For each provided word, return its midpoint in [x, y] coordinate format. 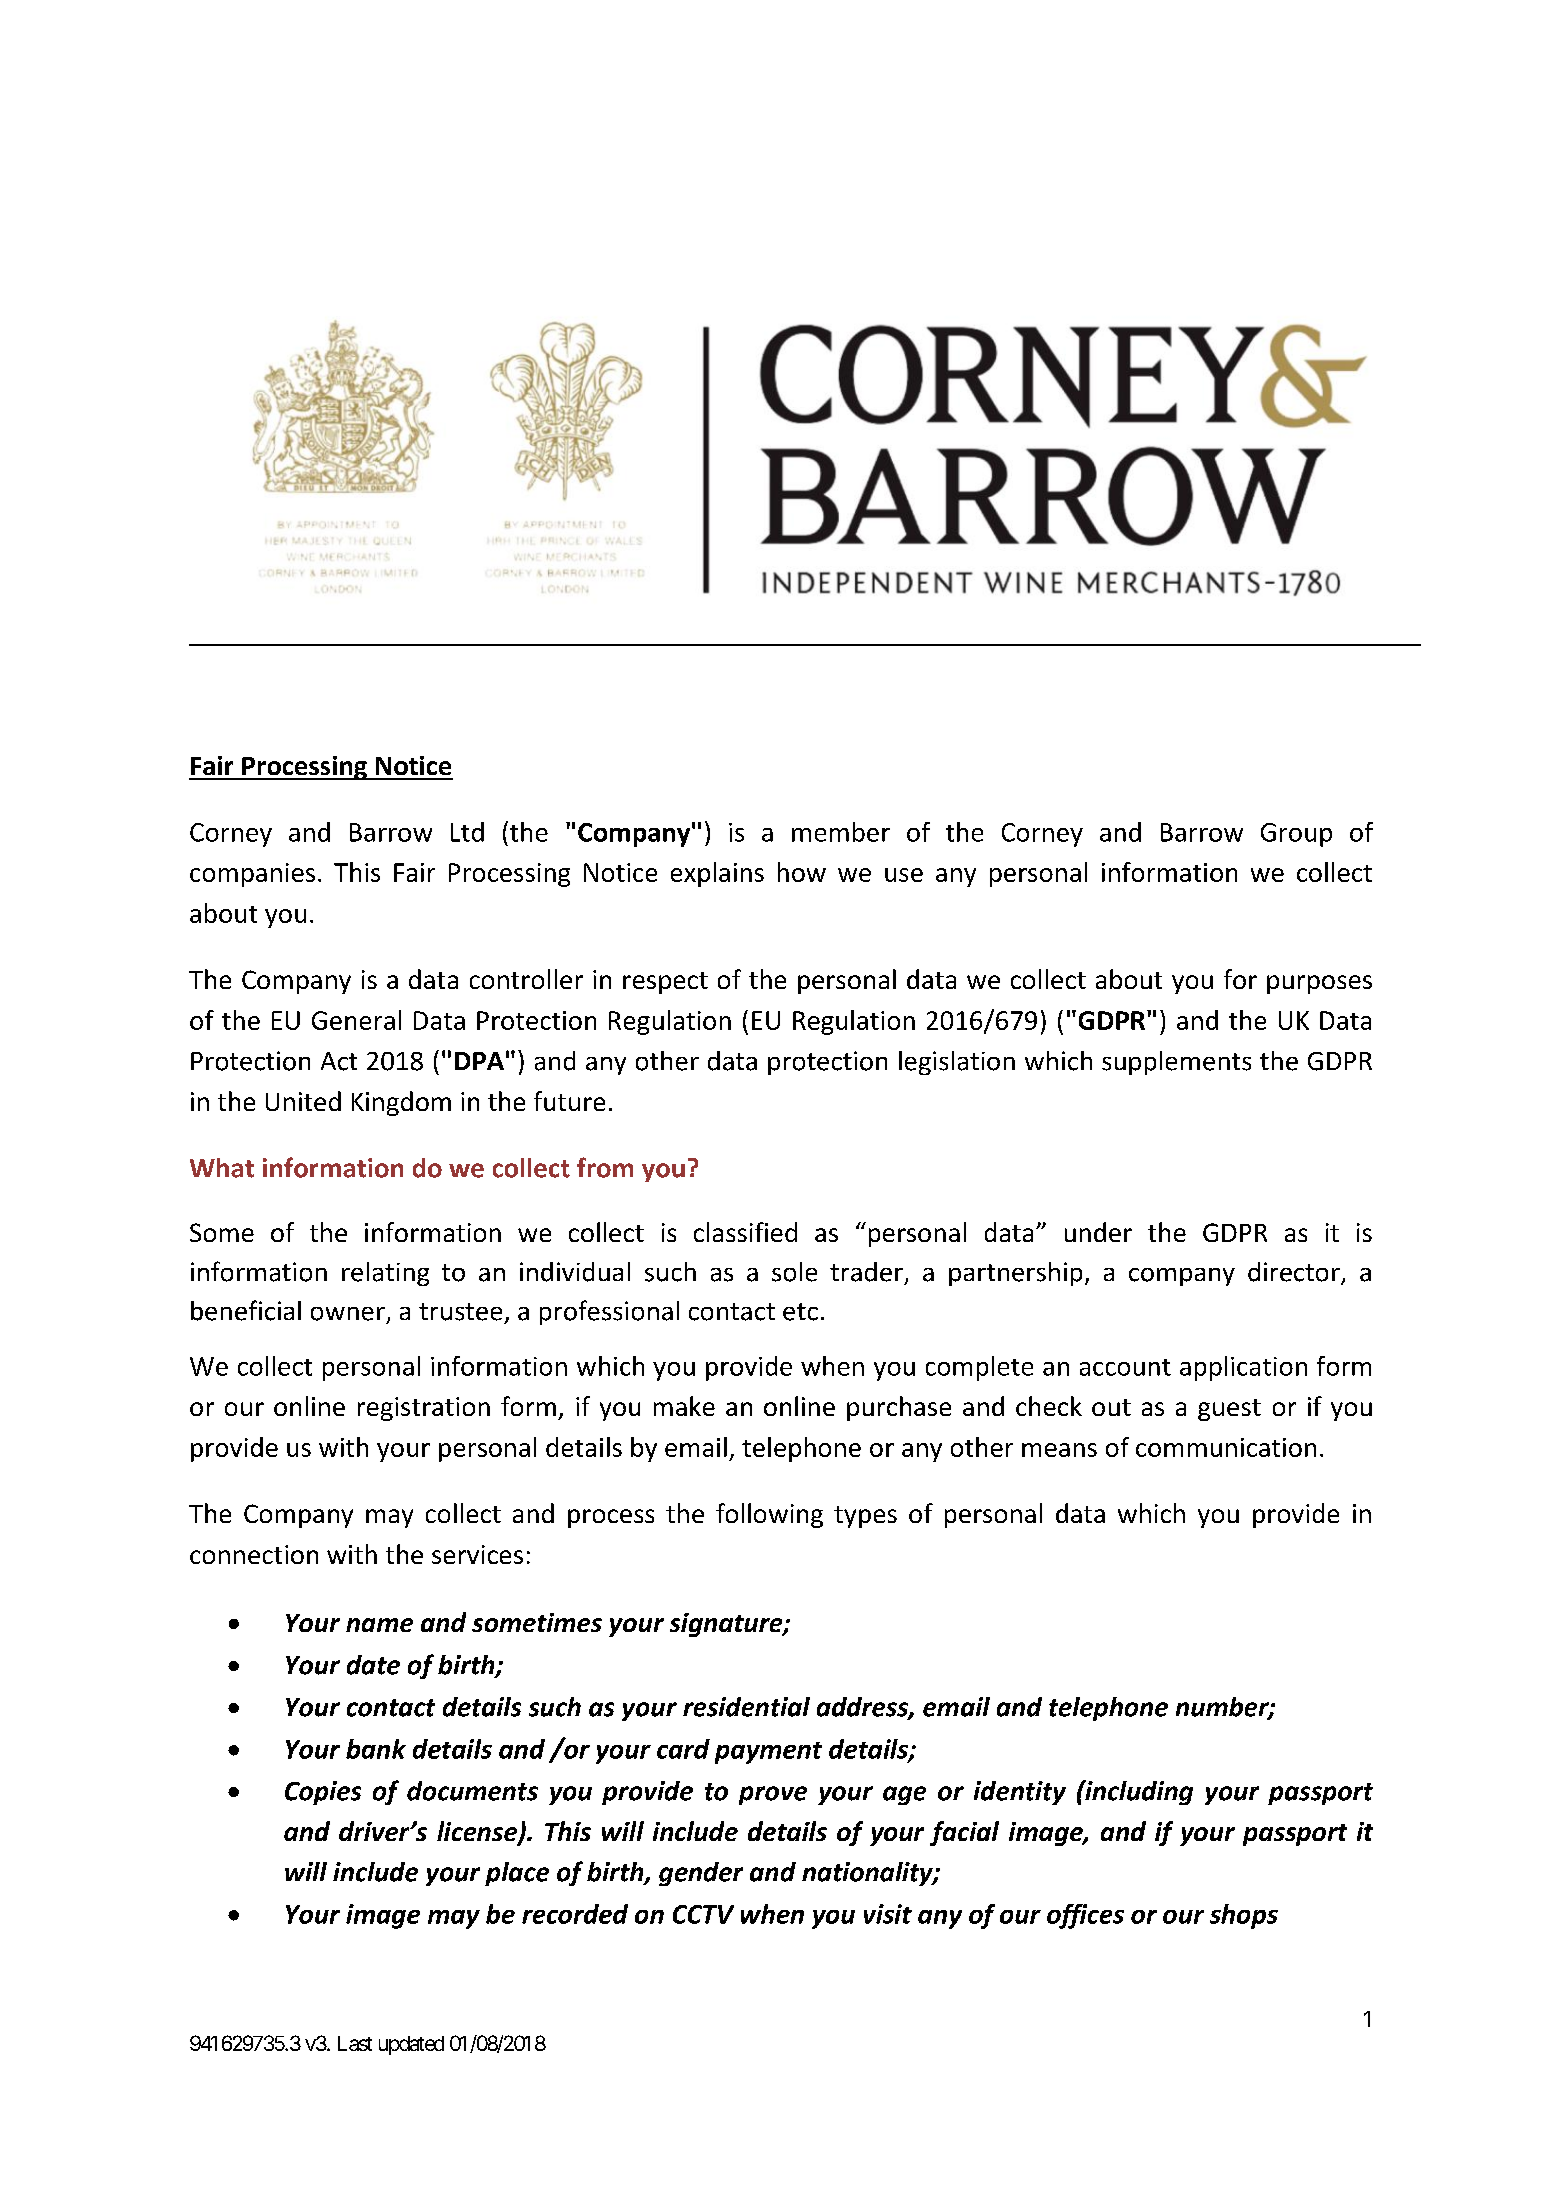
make [684, 1406]
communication [1226, 1447]
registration [424, 1409]
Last [355, 2043]
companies [252, 875]
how [802, 872]
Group [1296, 835]
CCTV [703, 1914]
